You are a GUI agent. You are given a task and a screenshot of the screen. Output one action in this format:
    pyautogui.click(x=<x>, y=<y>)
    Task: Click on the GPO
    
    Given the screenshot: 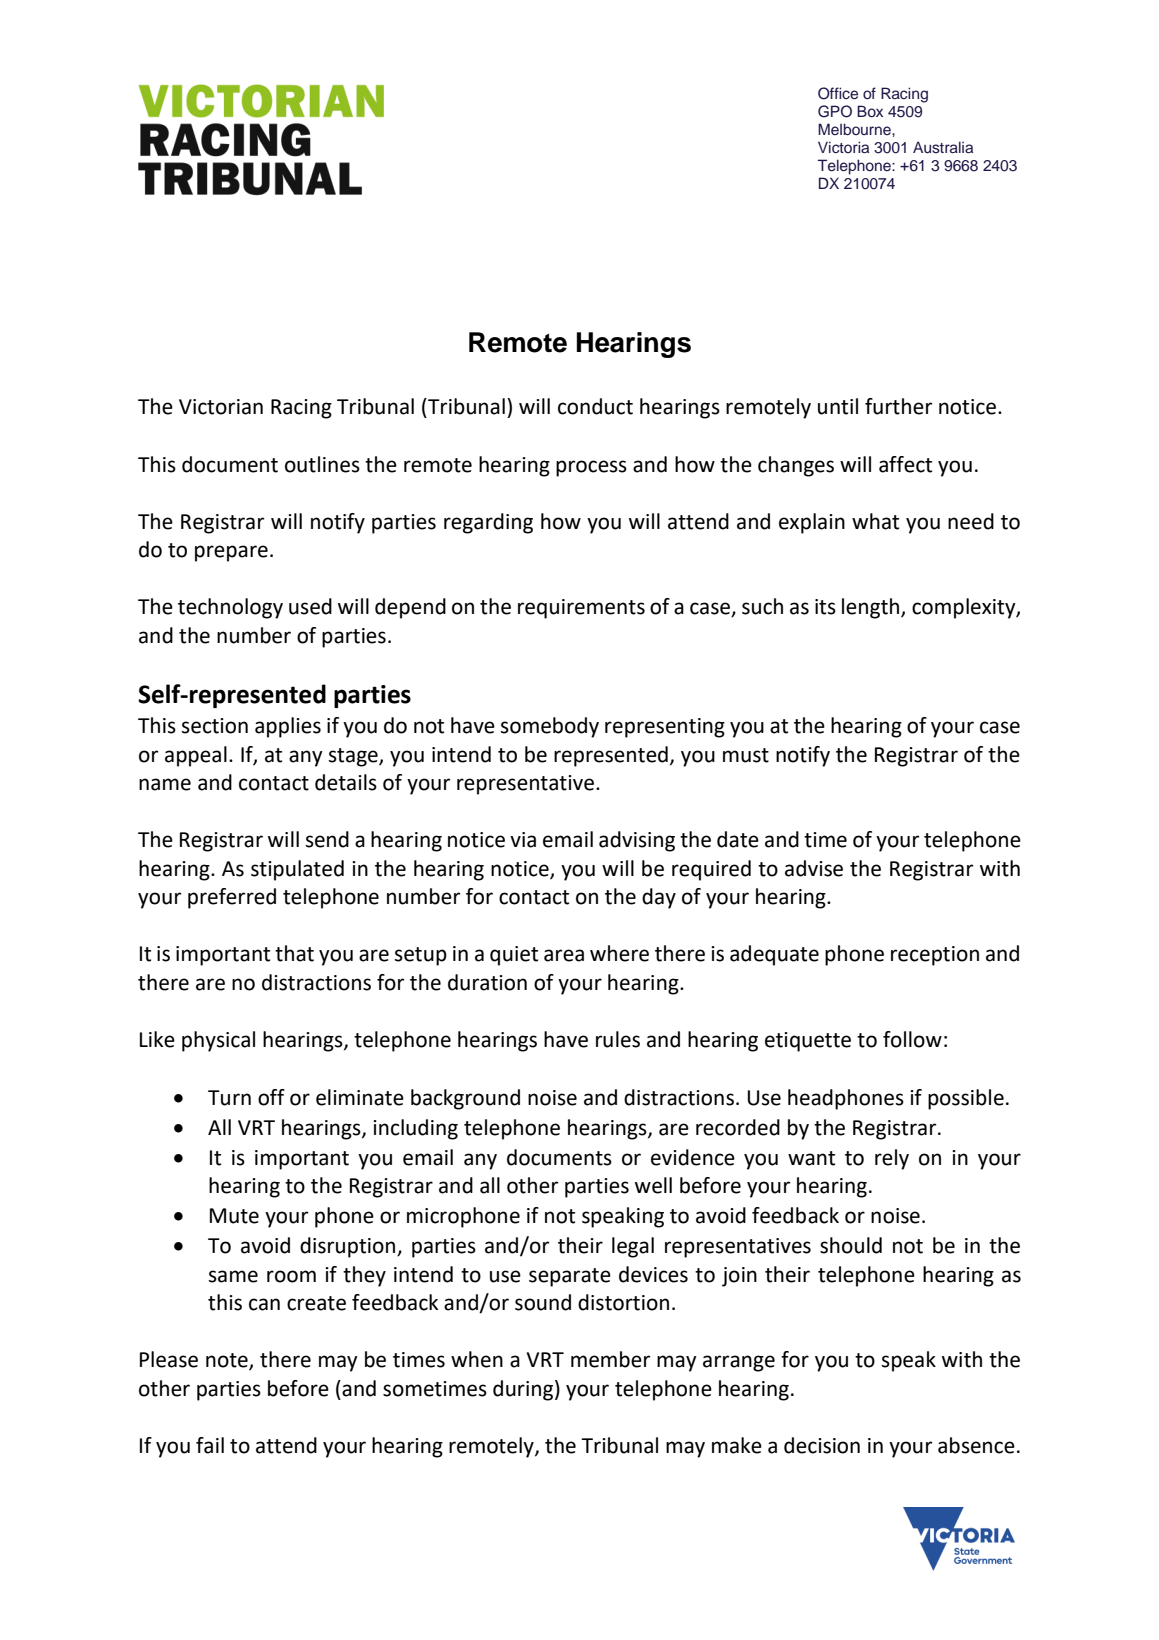 What is the action you would take?
    pyautogui.click(x=835, y=111)
